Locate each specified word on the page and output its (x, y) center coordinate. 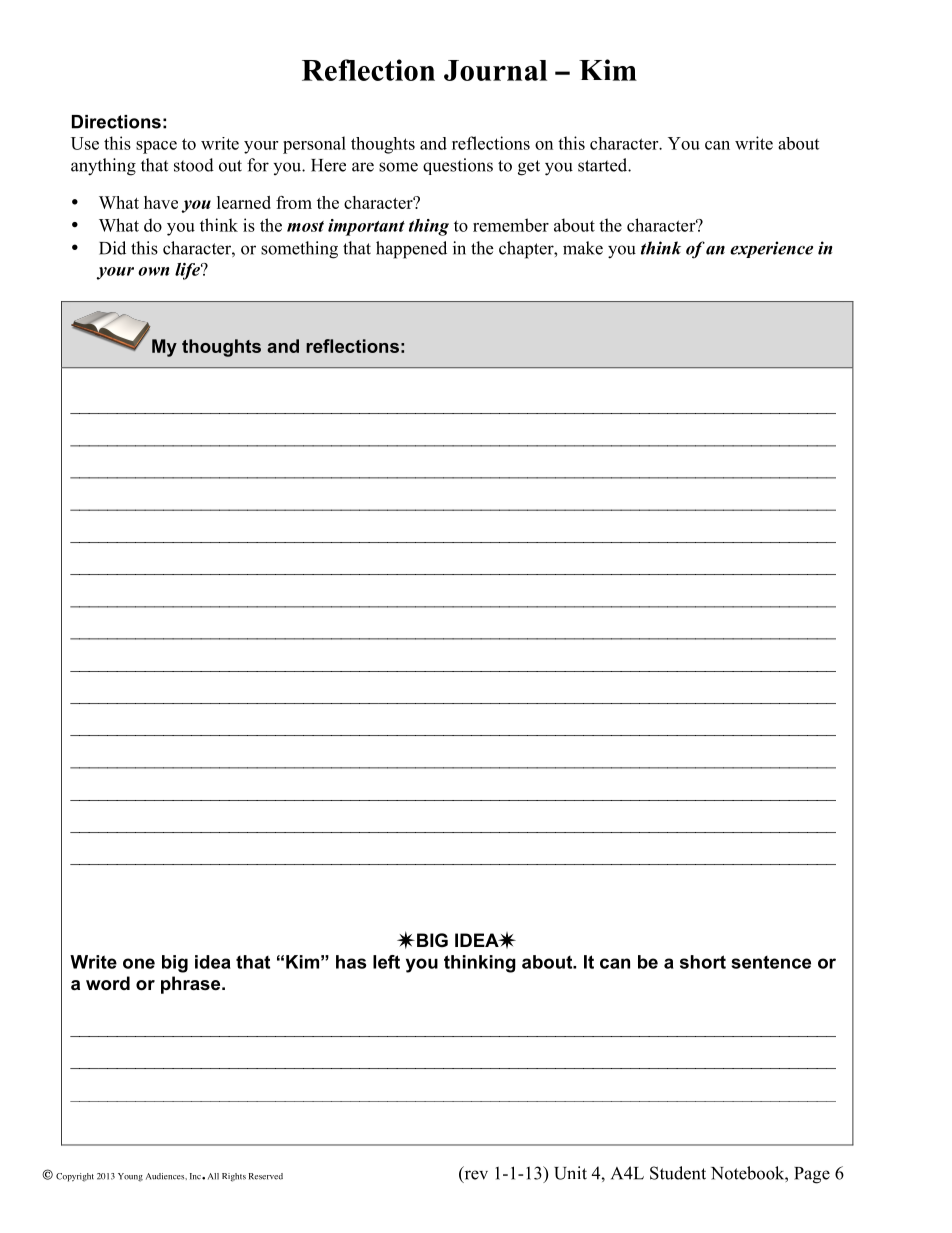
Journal (495, 70)
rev (475, 1176)
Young (130, 1177)
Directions (116, 122)
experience (771, 249)
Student (678, 1173)
